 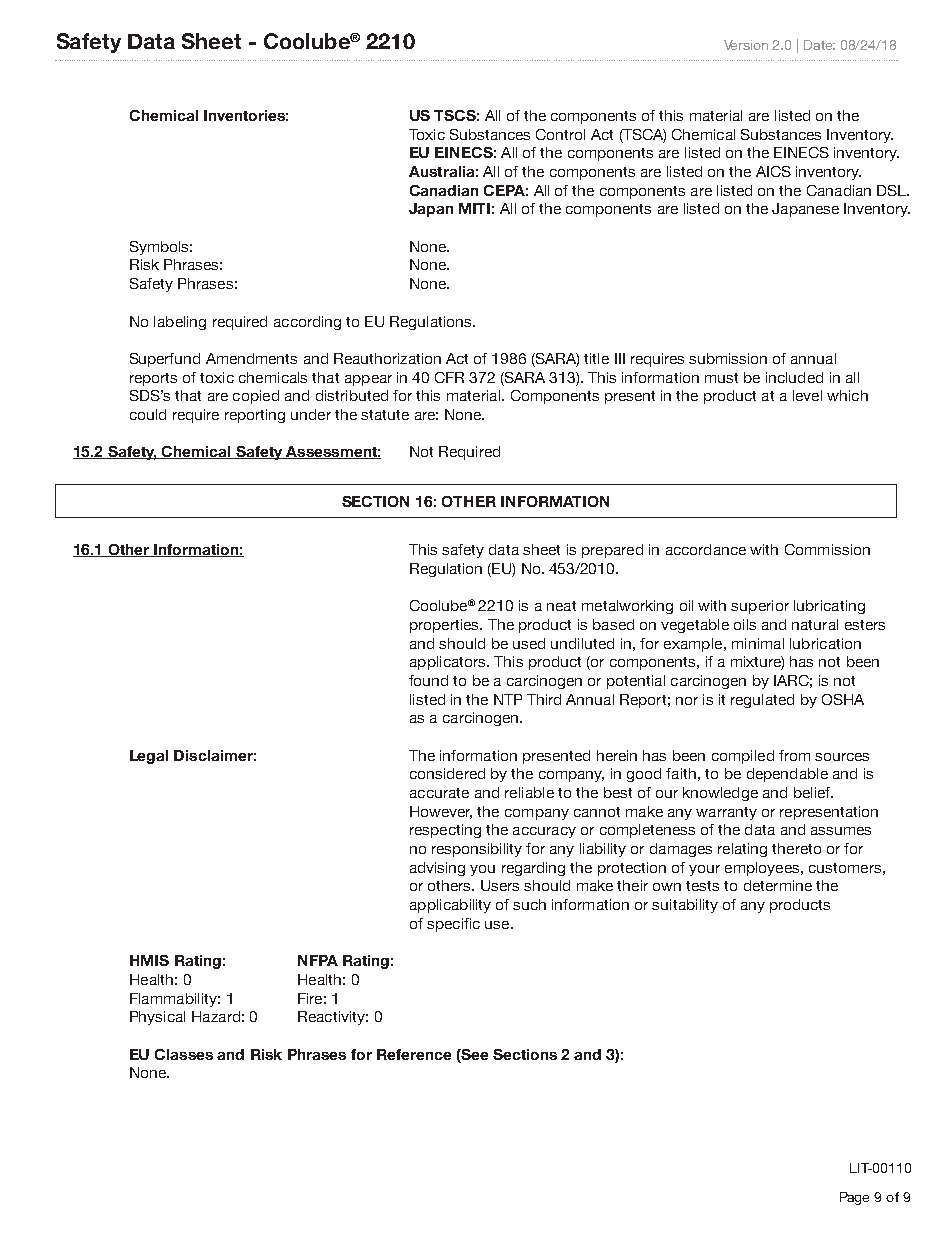 I want to click on labeling, so click(x=180, y=323).
